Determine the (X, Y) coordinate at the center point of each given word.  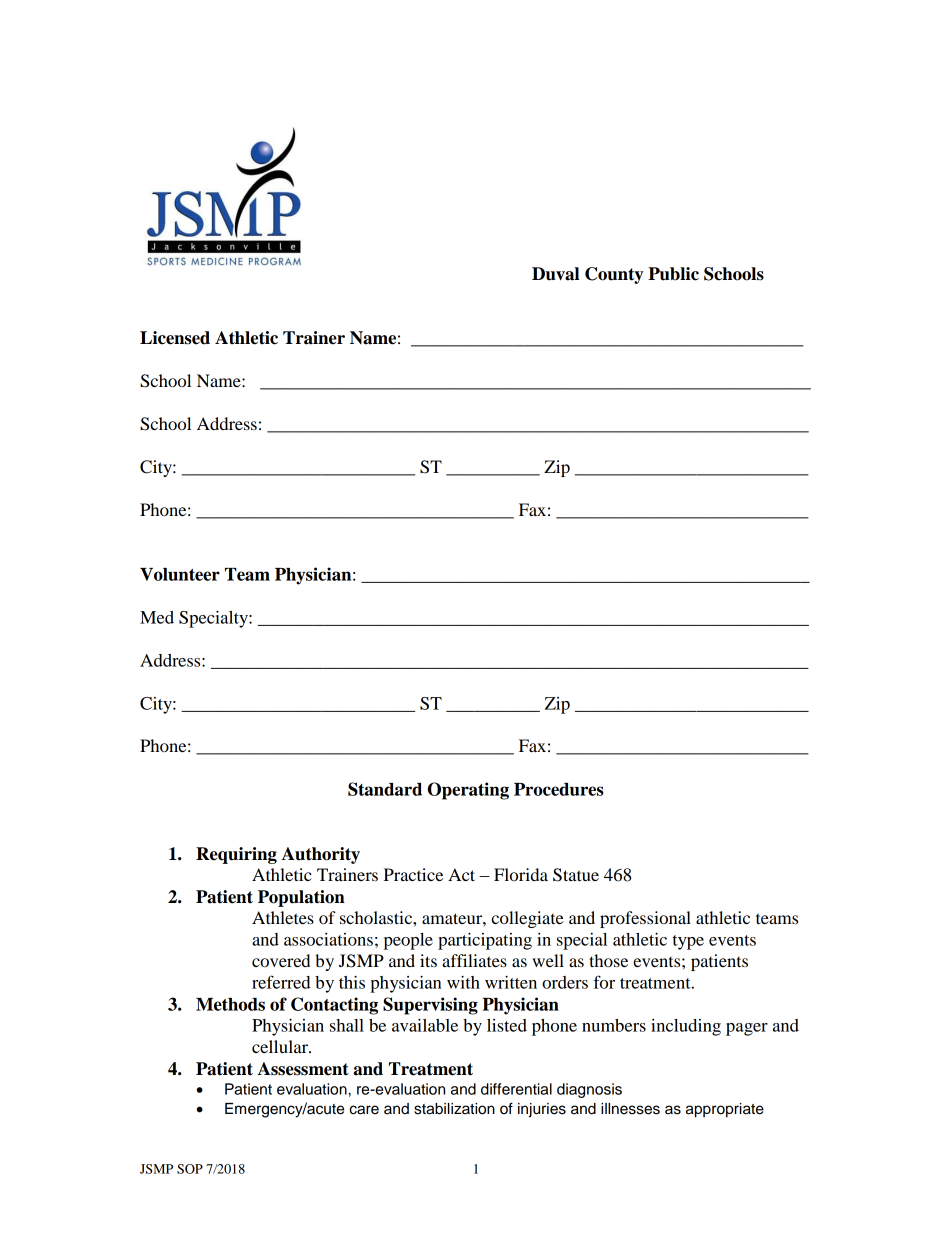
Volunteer (180, 574)
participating (485, 941)
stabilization (454, 1109)
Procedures (559, 789)
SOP (190, 1169)
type (688, 942)
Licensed (175, 338)
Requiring (236, 855)
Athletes (283, 917)
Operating (468, 791)
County (614, 275)
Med (157, 617)
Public (673, 274)
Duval (555, 274)
